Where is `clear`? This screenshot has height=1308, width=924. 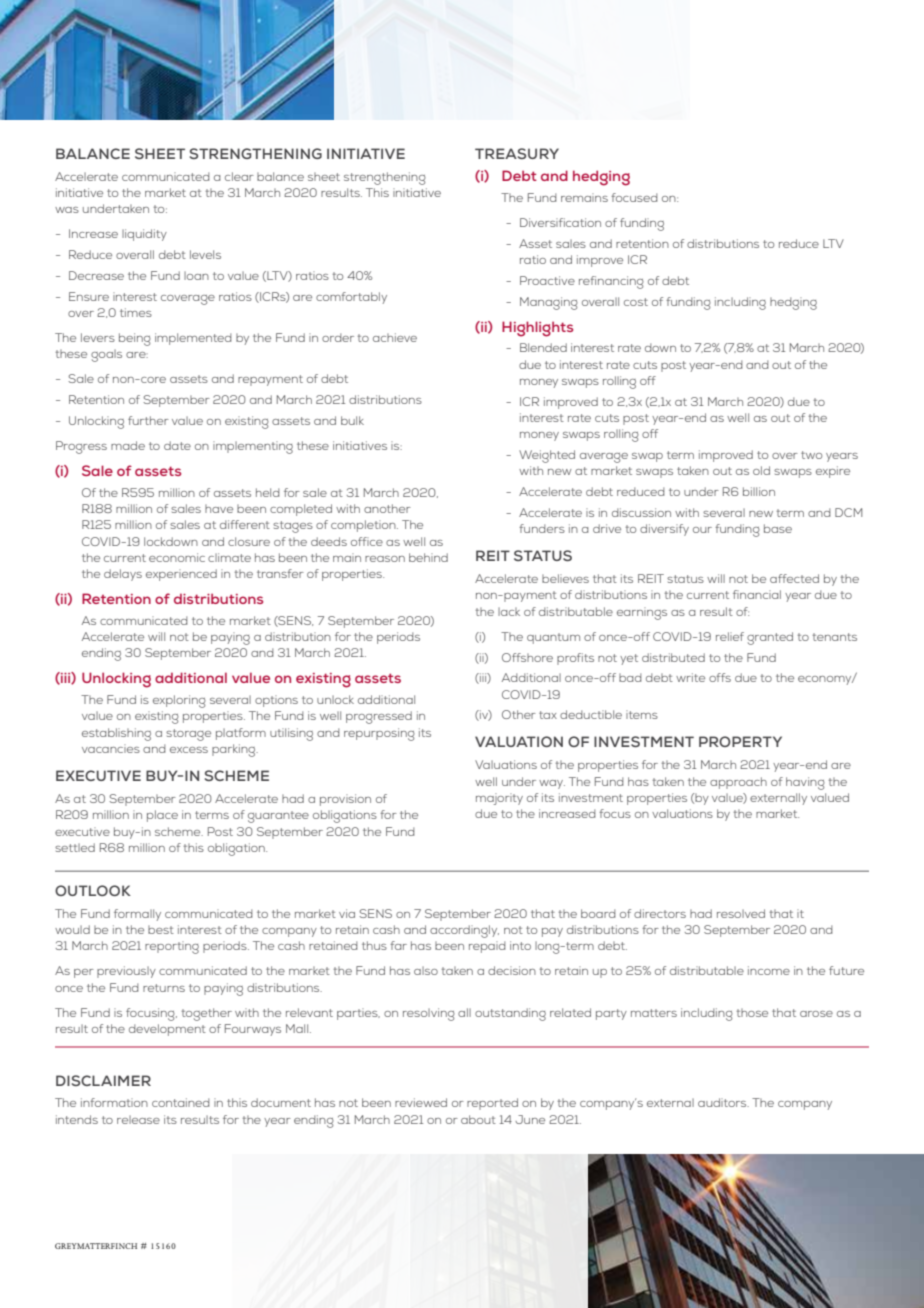
clear is located at coordinates (239, 176).
